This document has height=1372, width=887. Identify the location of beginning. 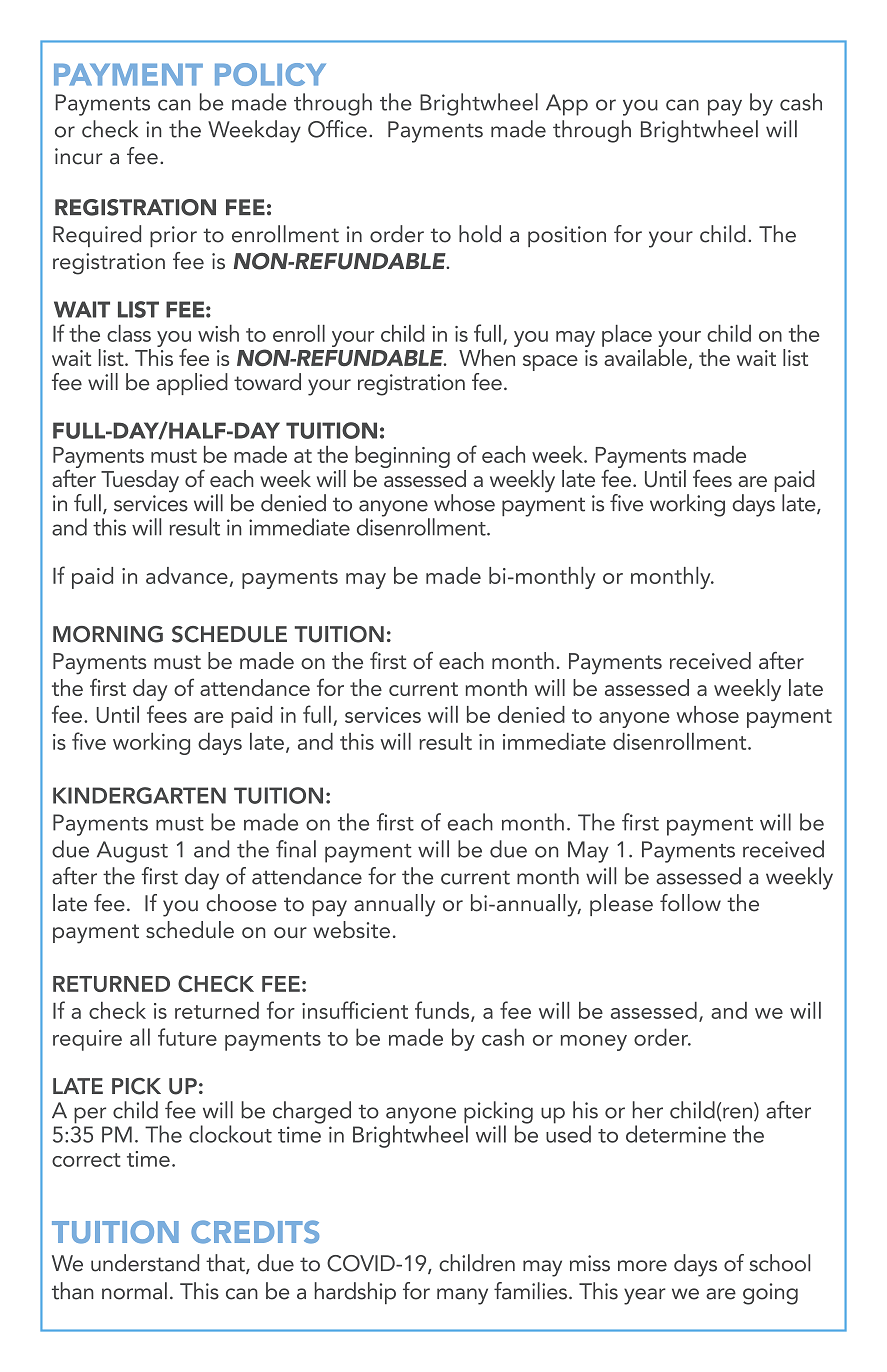
(402, 458).
